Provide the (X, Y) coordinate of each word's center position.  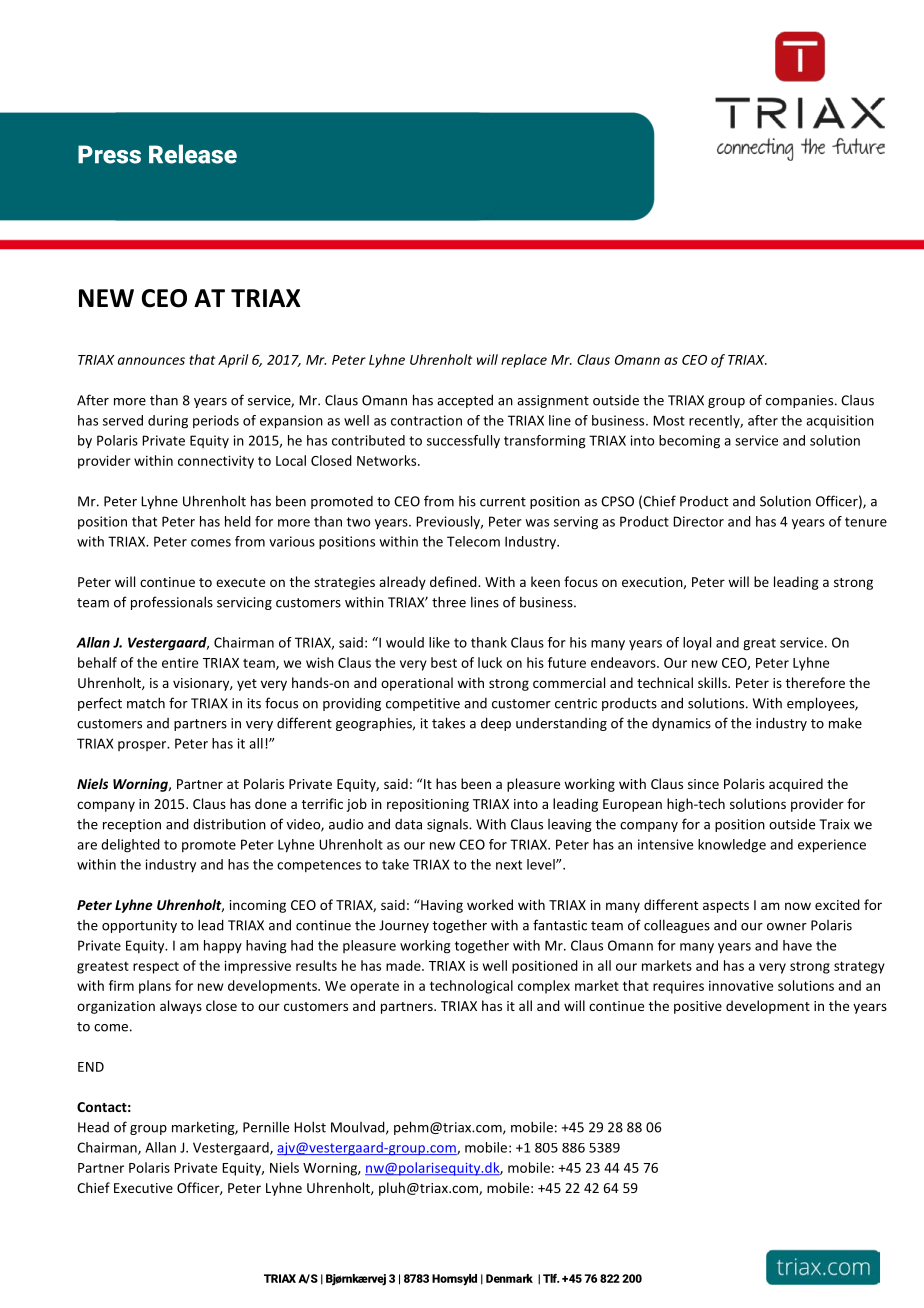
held (238, 521)
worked (490, 904)
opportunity (139, 926)
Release (193, 154)
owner (787, 927)
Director (698, 521)
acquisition (840, 421)
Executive (143, 1188)
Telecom (473, 541)
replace (524, 361)
